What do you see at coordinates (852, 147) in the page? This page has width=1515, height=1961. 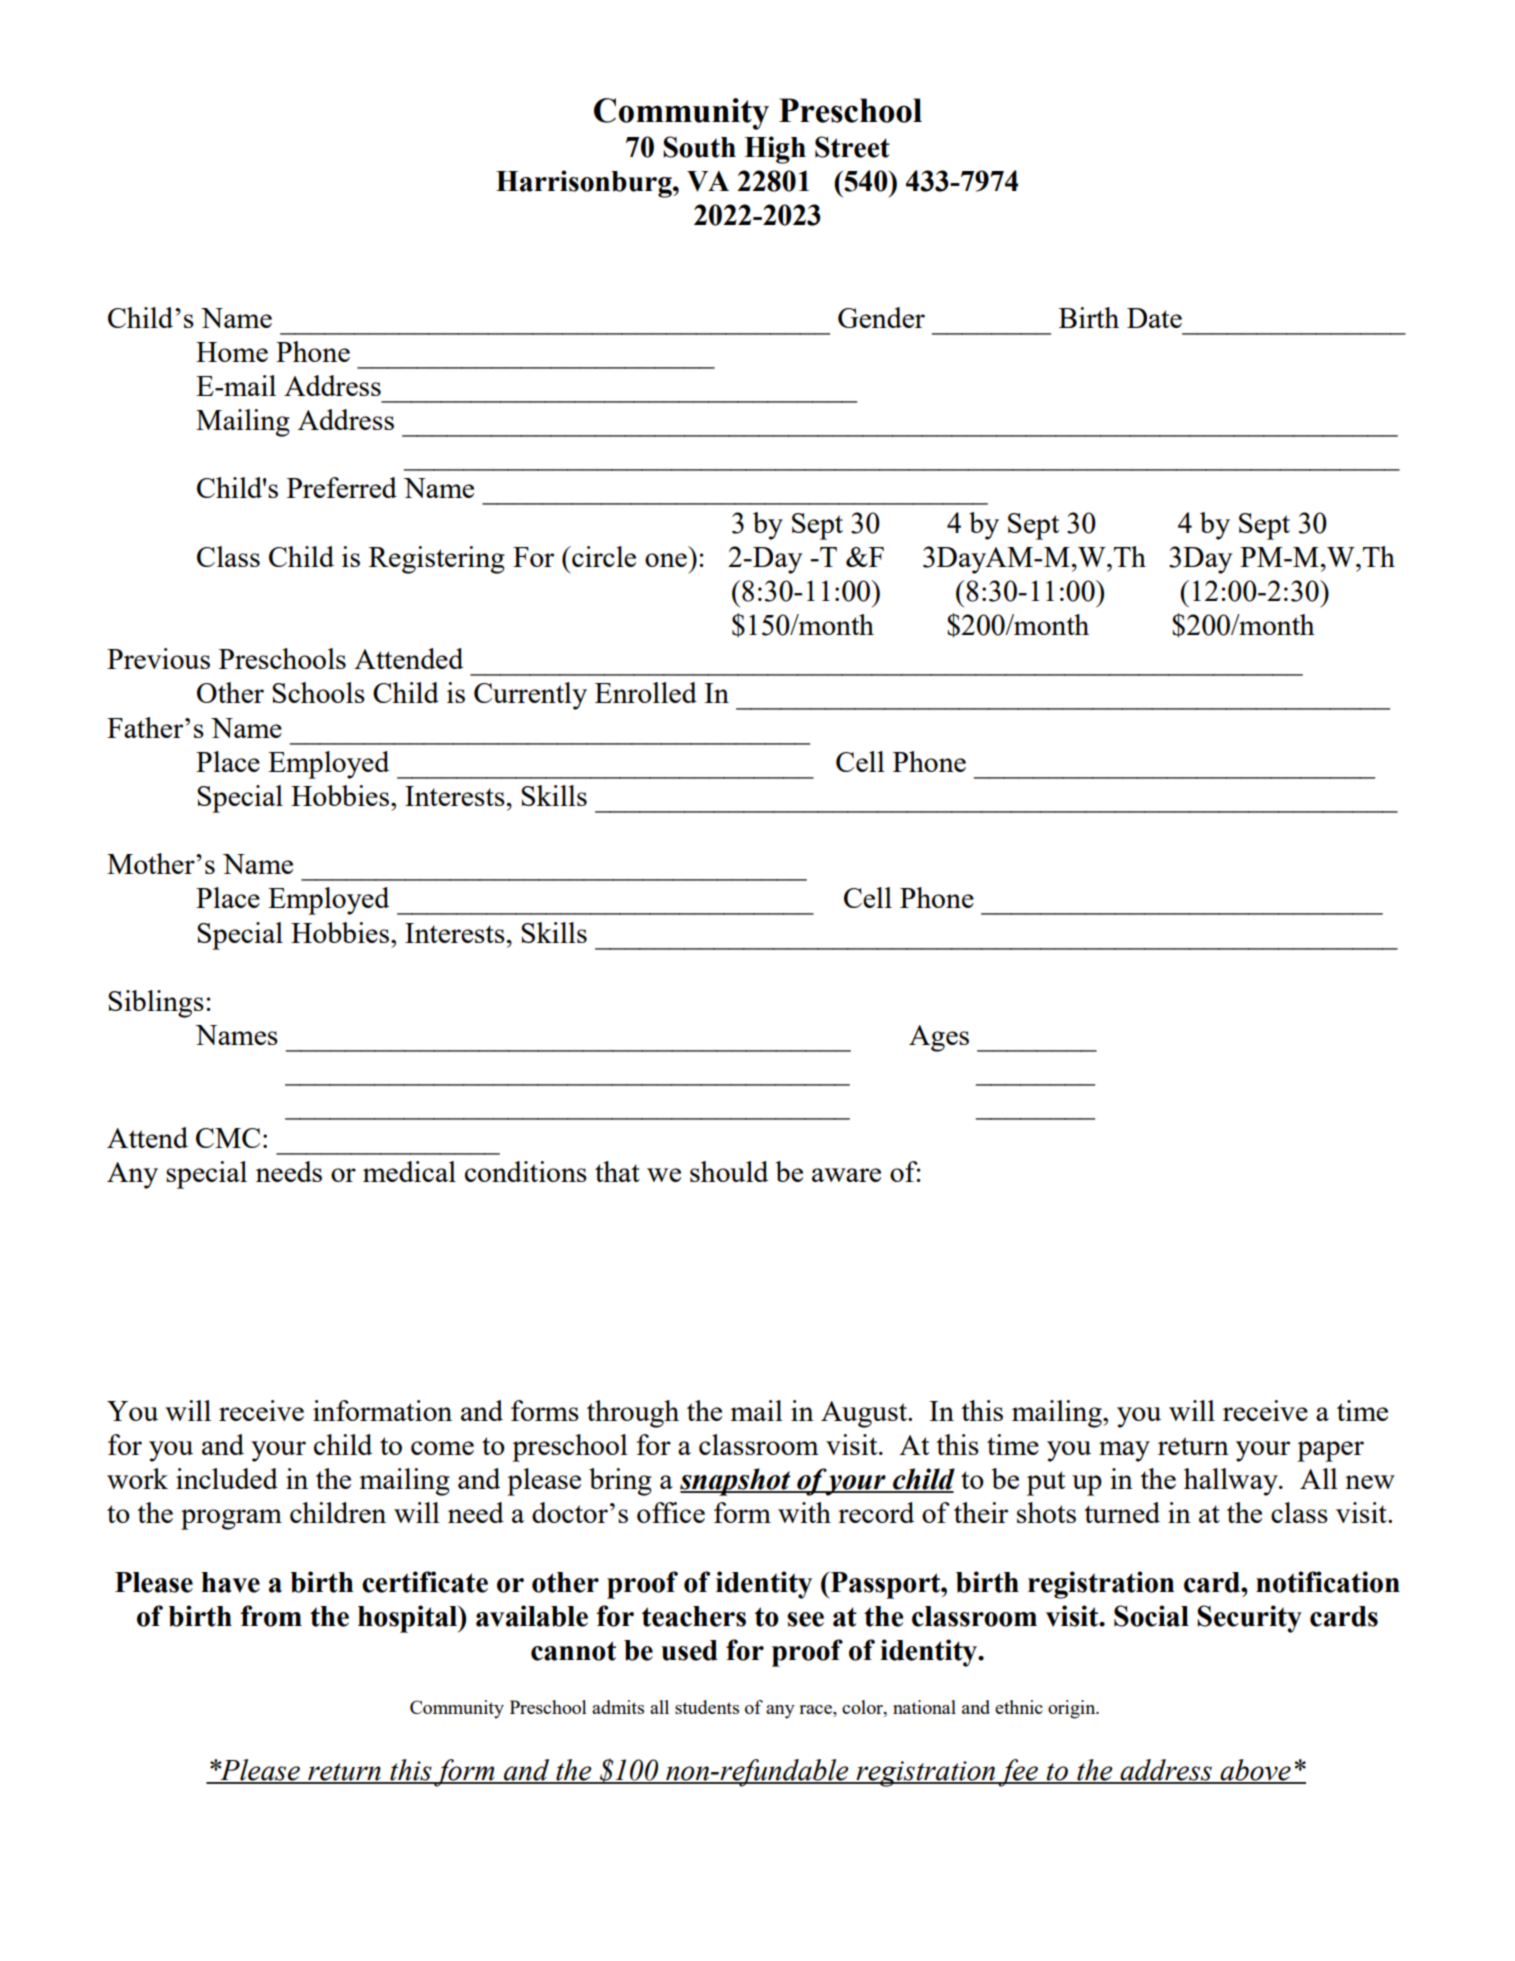 I see `Street` at bounding box center [852, 147].
